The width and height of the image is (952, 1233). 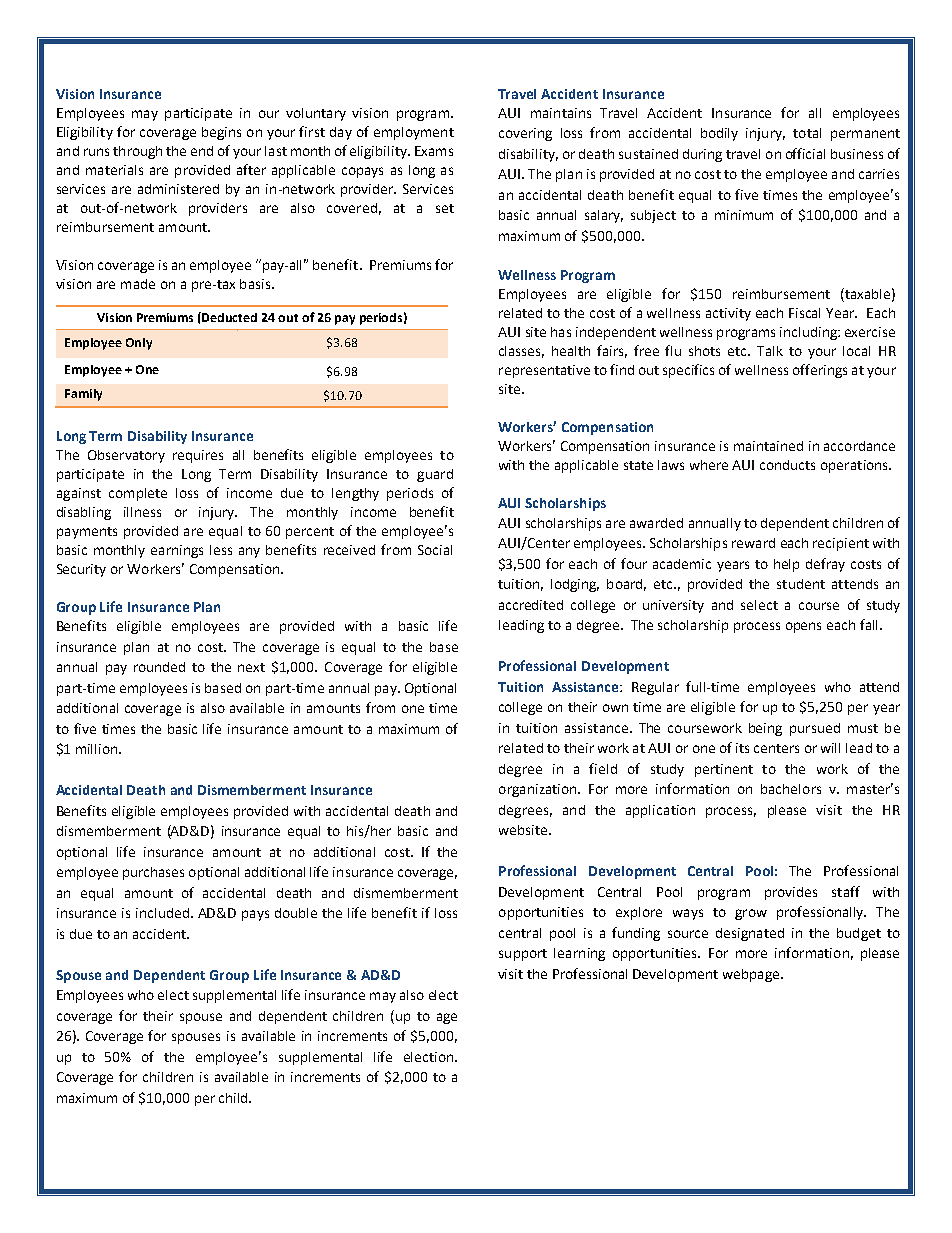 What do you see at coordinates (137, 152) in the image?
I see `through` at bounding box center [137, 152].
